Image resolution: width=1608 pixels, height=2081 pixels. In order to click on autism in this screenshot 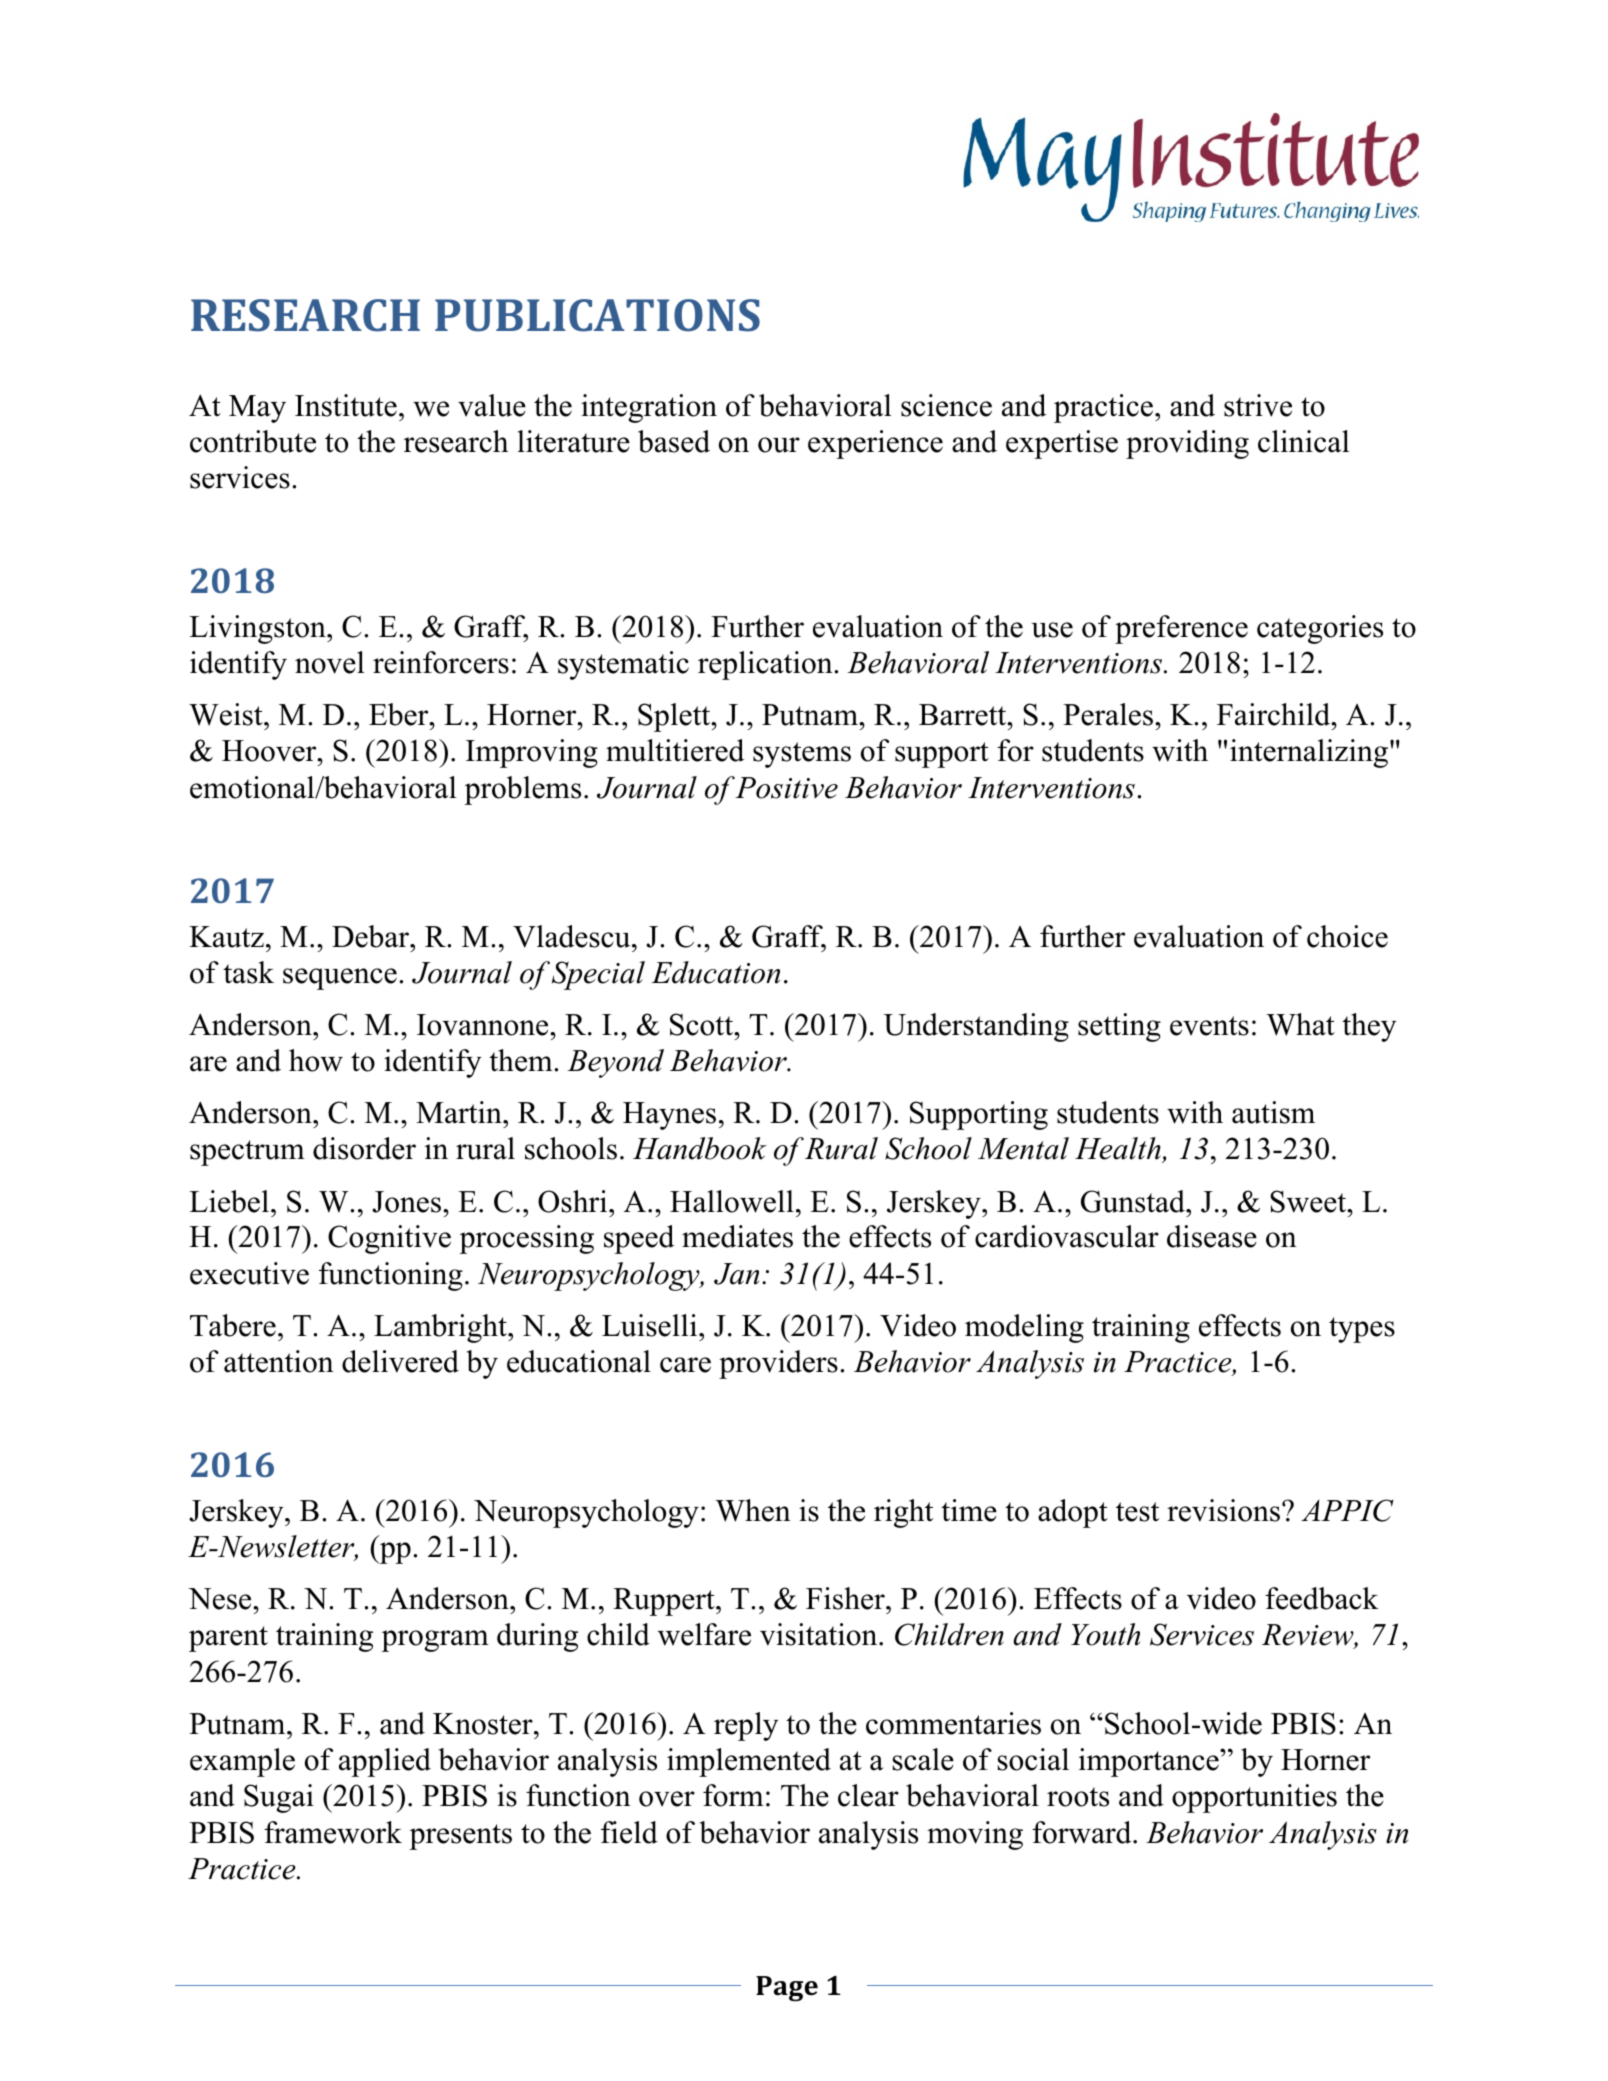, I will do `click(1273, 1112)`.
